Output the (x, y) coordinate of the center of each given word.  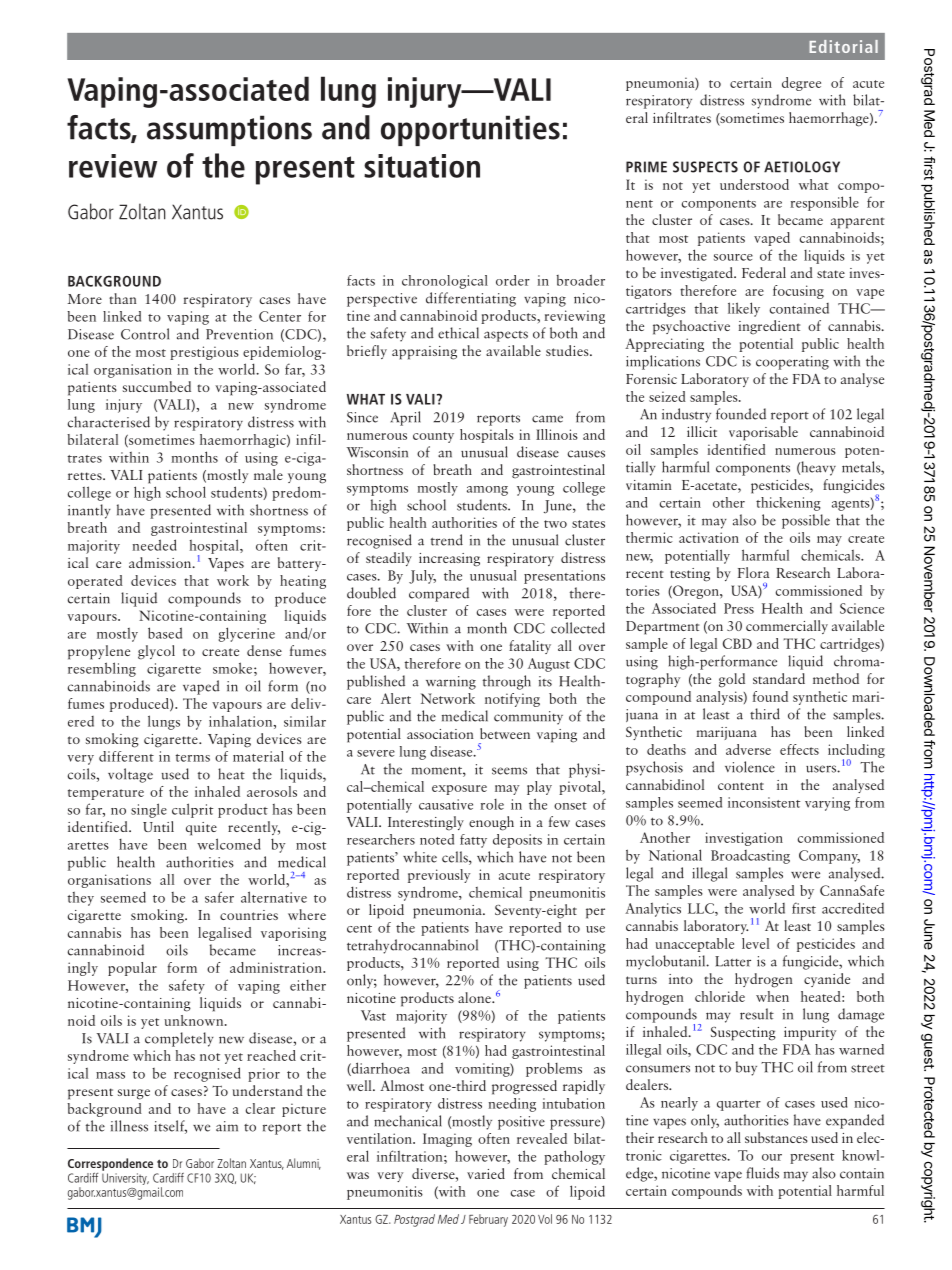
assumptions (229, 130)
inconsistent (764, 802)
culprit (192, 810)
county (433, 437)
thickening (788, 504)
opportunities (470, 130)
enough (491, 823)
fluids (762, 1173)
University (125, 1179)
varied (486, 1173)
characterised (109, 422)
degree (801, 84)
